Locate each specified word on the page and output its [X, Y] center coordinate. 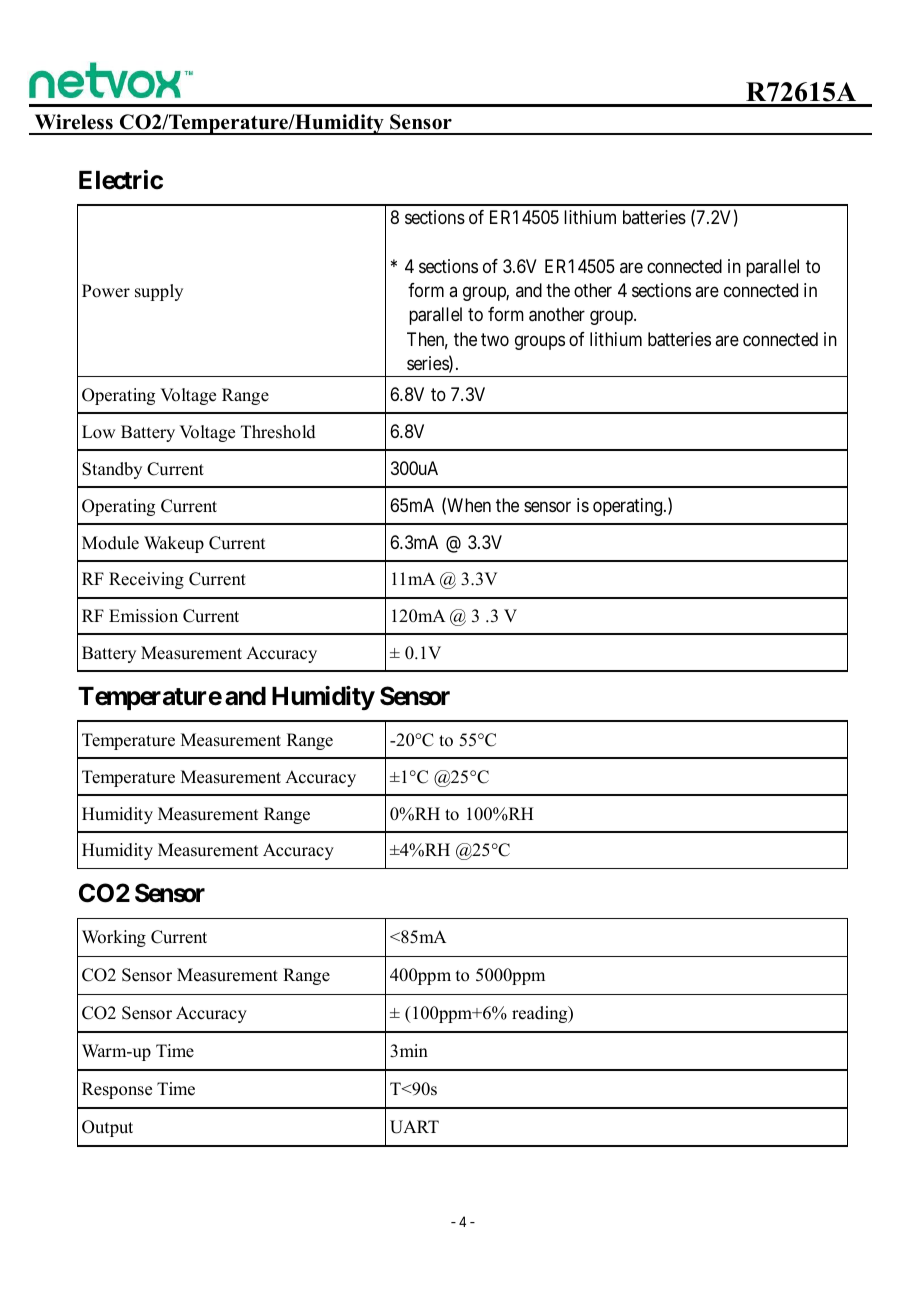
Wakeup [174, 544]
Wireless [74, 122]
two [495, 339]
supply [159, 292]
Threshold [278, 432]
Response [117, 1090]
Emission [143, 616]
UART [414, 1127]
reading [541, 1014]
